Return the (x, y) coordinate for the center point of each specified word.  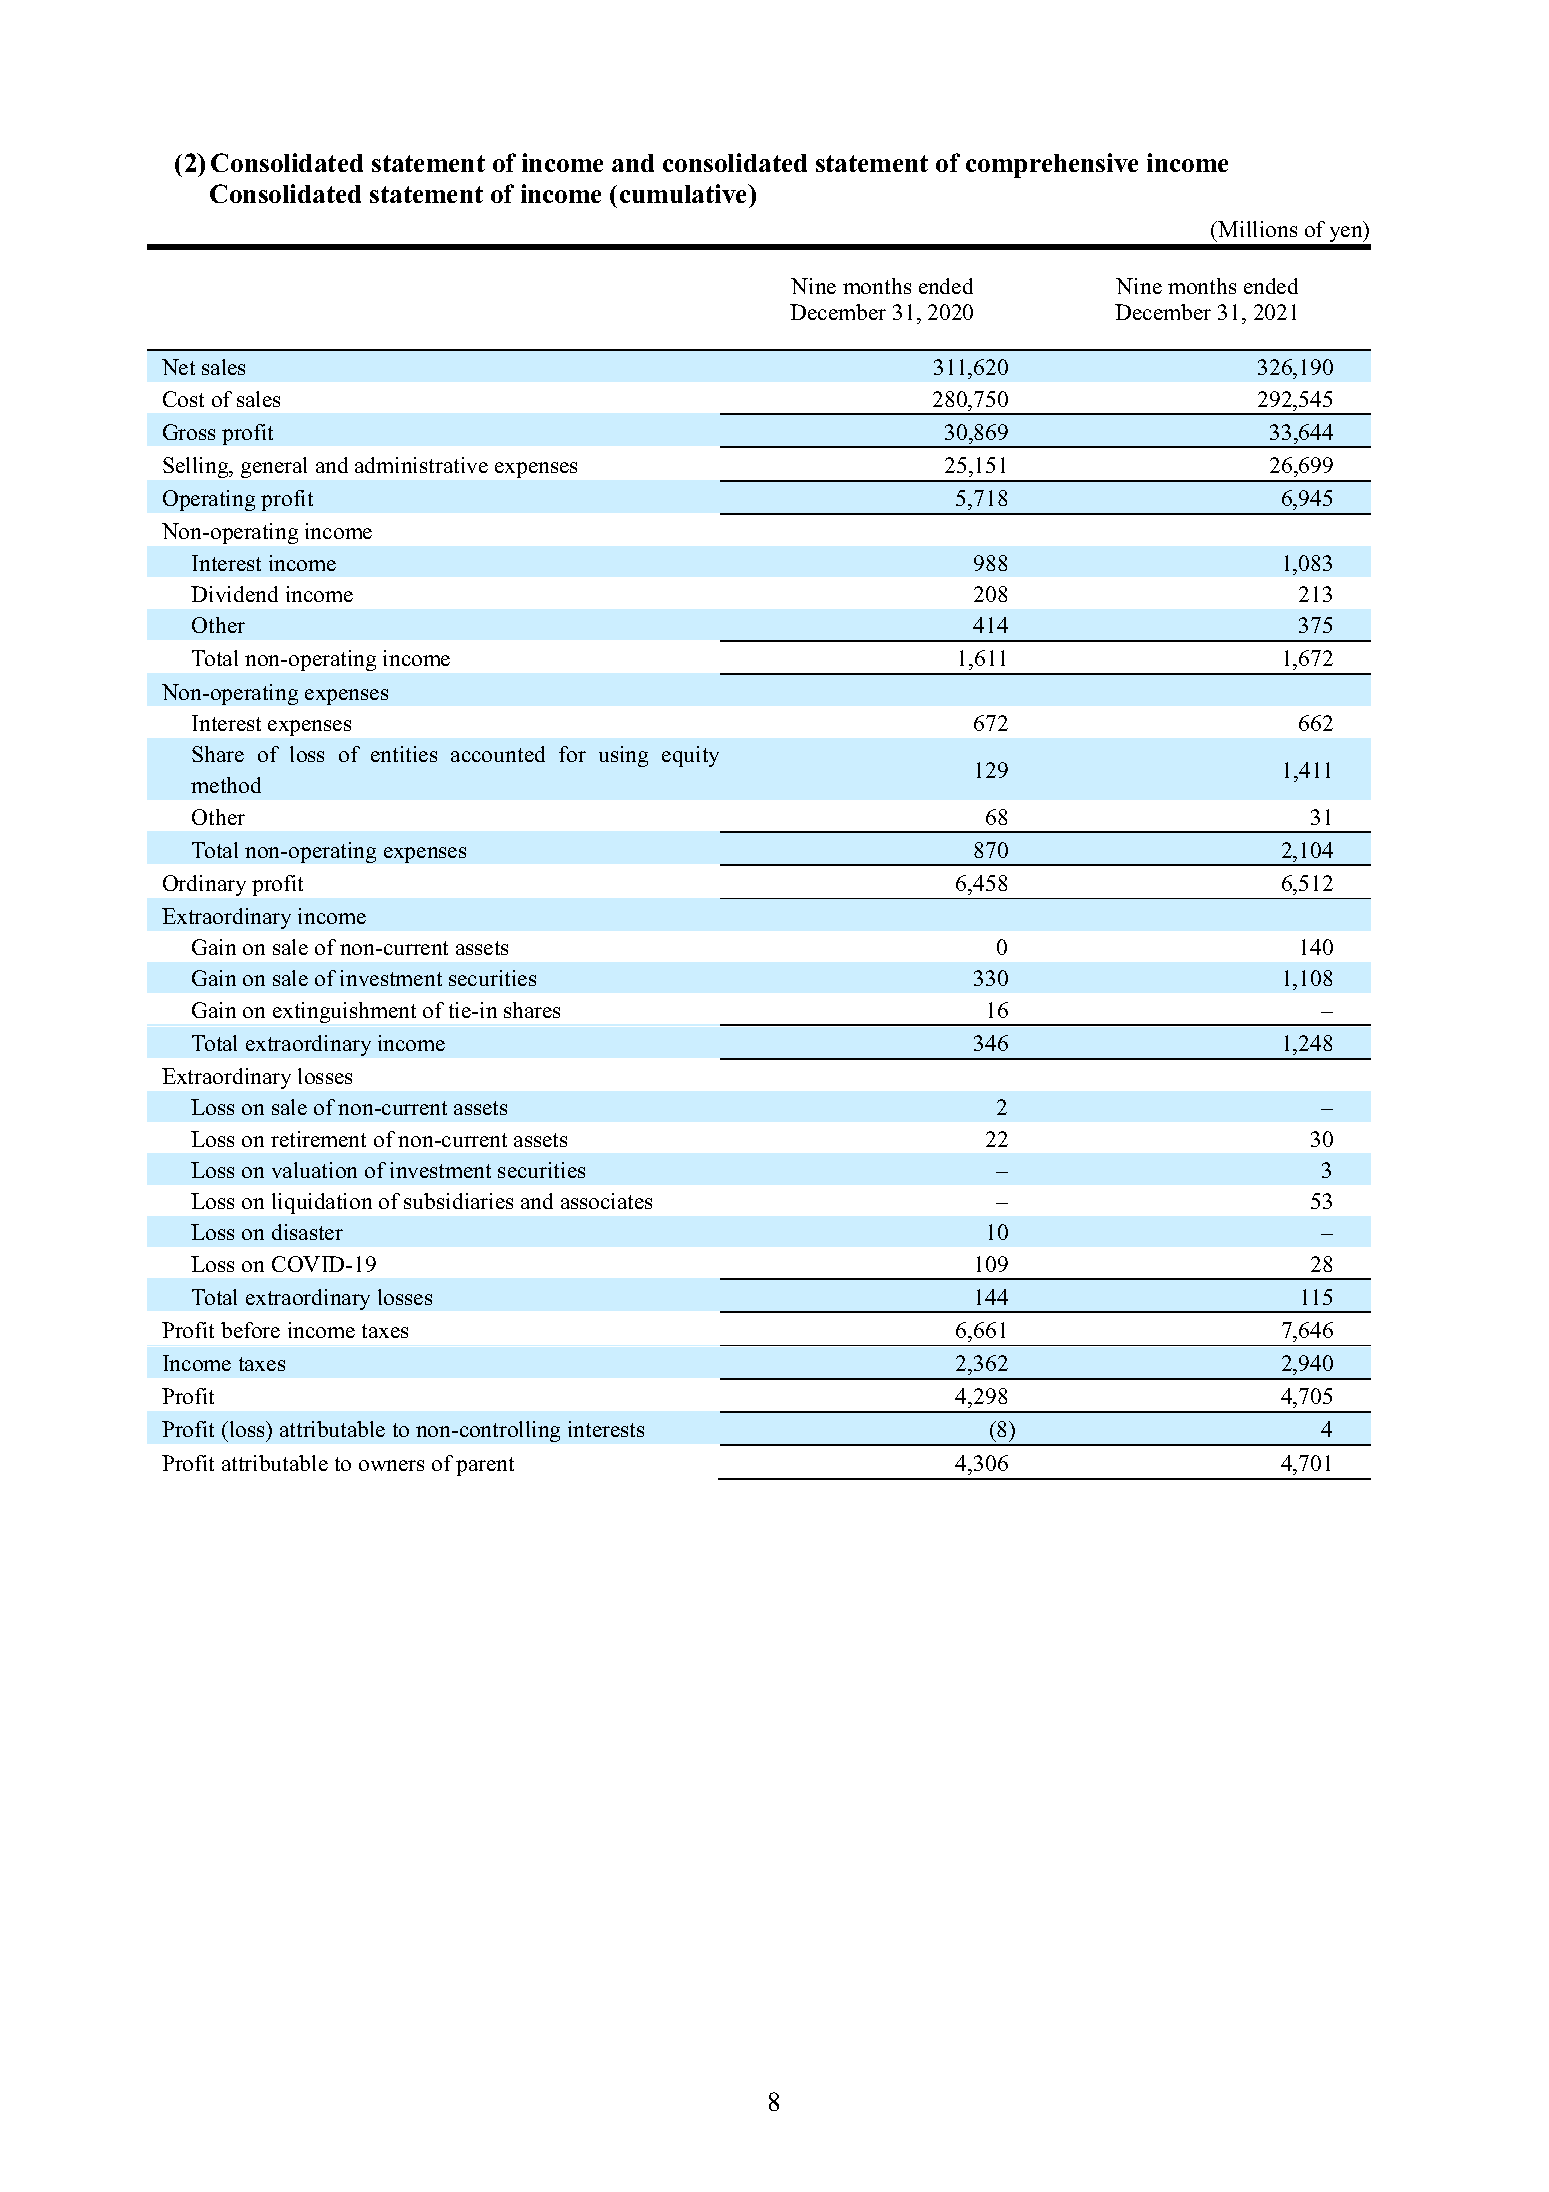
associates (606, 1201)
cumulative (685, 193)
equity (690, 756)
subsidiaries (458, 1201)
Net (178, 367)
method (226, 785)
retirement (318, 1139)
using (623, 756)
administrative (421, 465)
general (274, 467)
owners (391, 1465)
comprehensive (1052, 165)
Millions (1257, 229)
